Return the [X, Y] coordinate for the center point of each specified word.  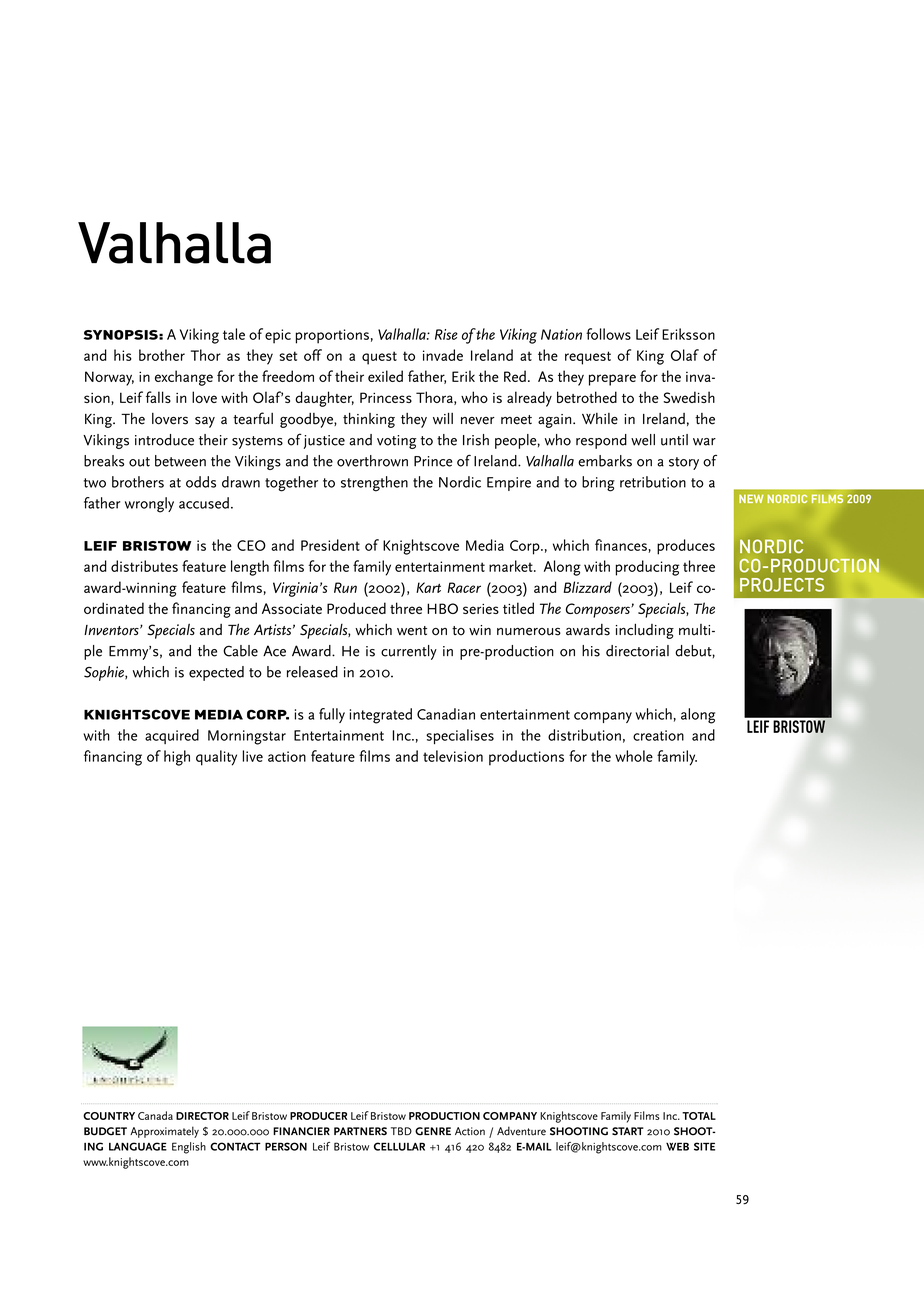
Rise [446, 334]
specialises [460, 736]
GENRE [433, 1131]
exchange [184, 378]
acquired [172, 736]
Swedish [689, 397]
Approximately [164, 1132]
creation [658, 735]
